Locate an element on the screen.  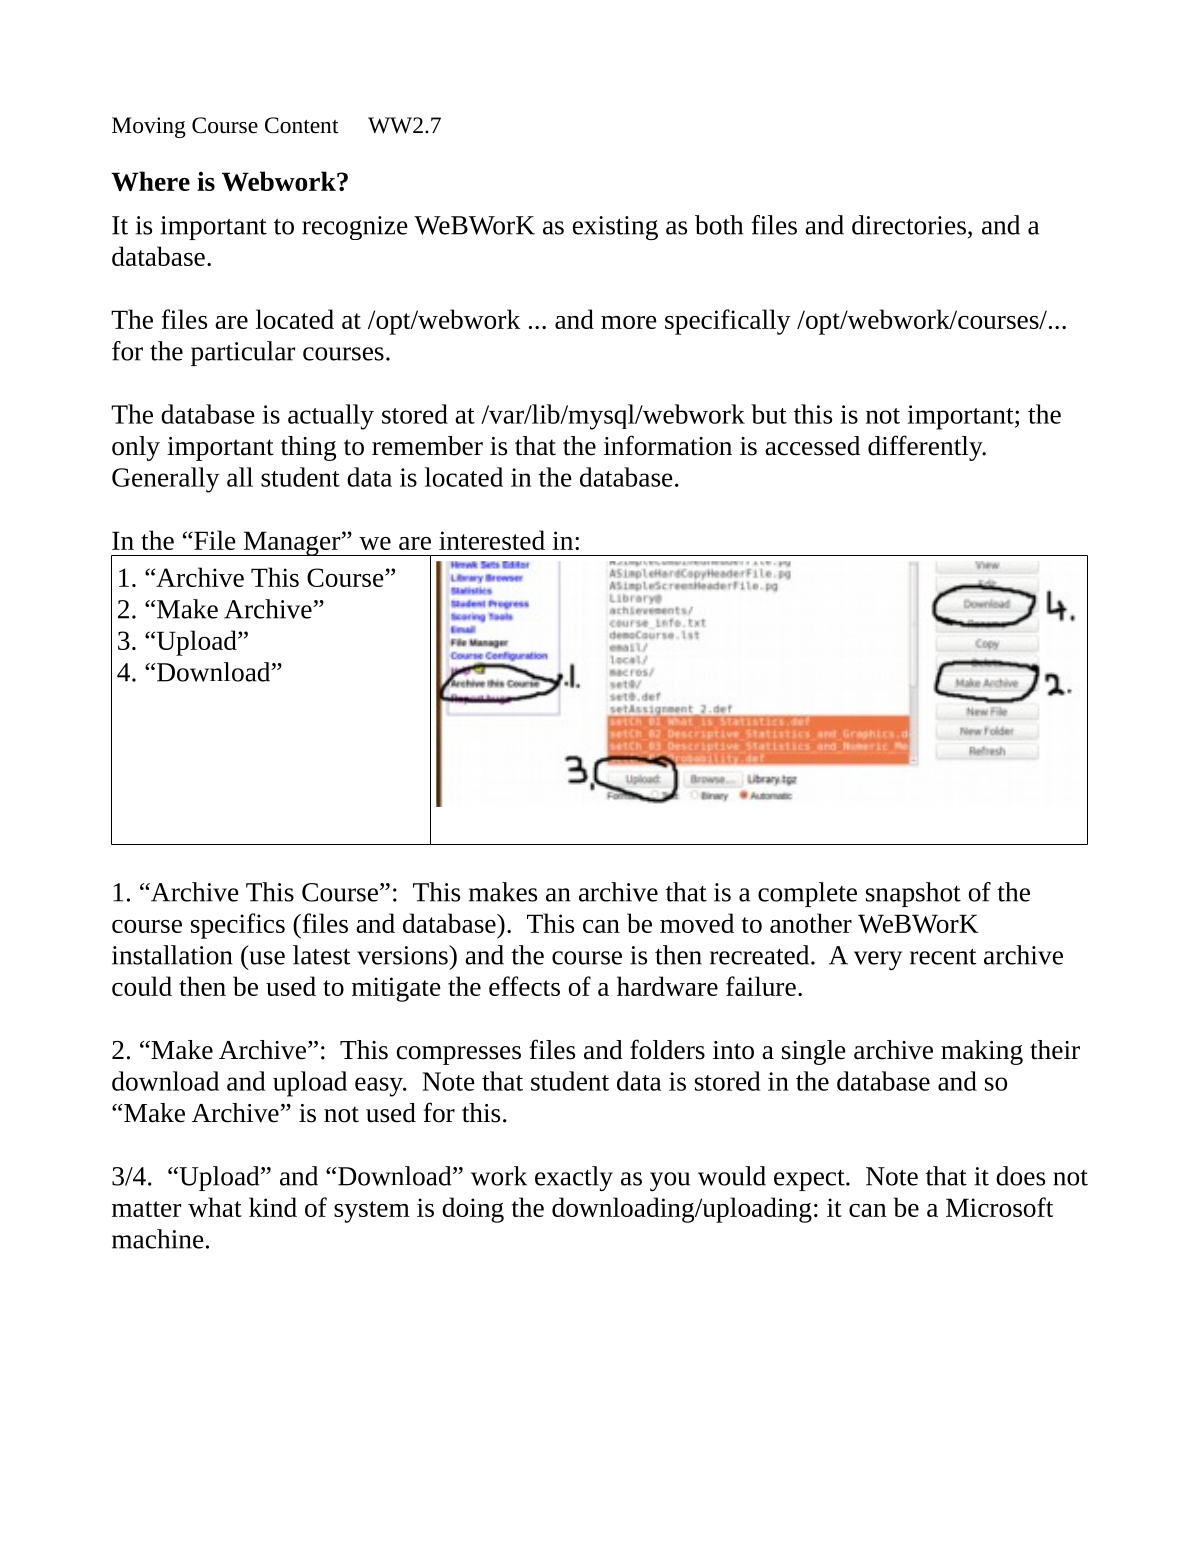
directories is located at coordinates (909, 225).
